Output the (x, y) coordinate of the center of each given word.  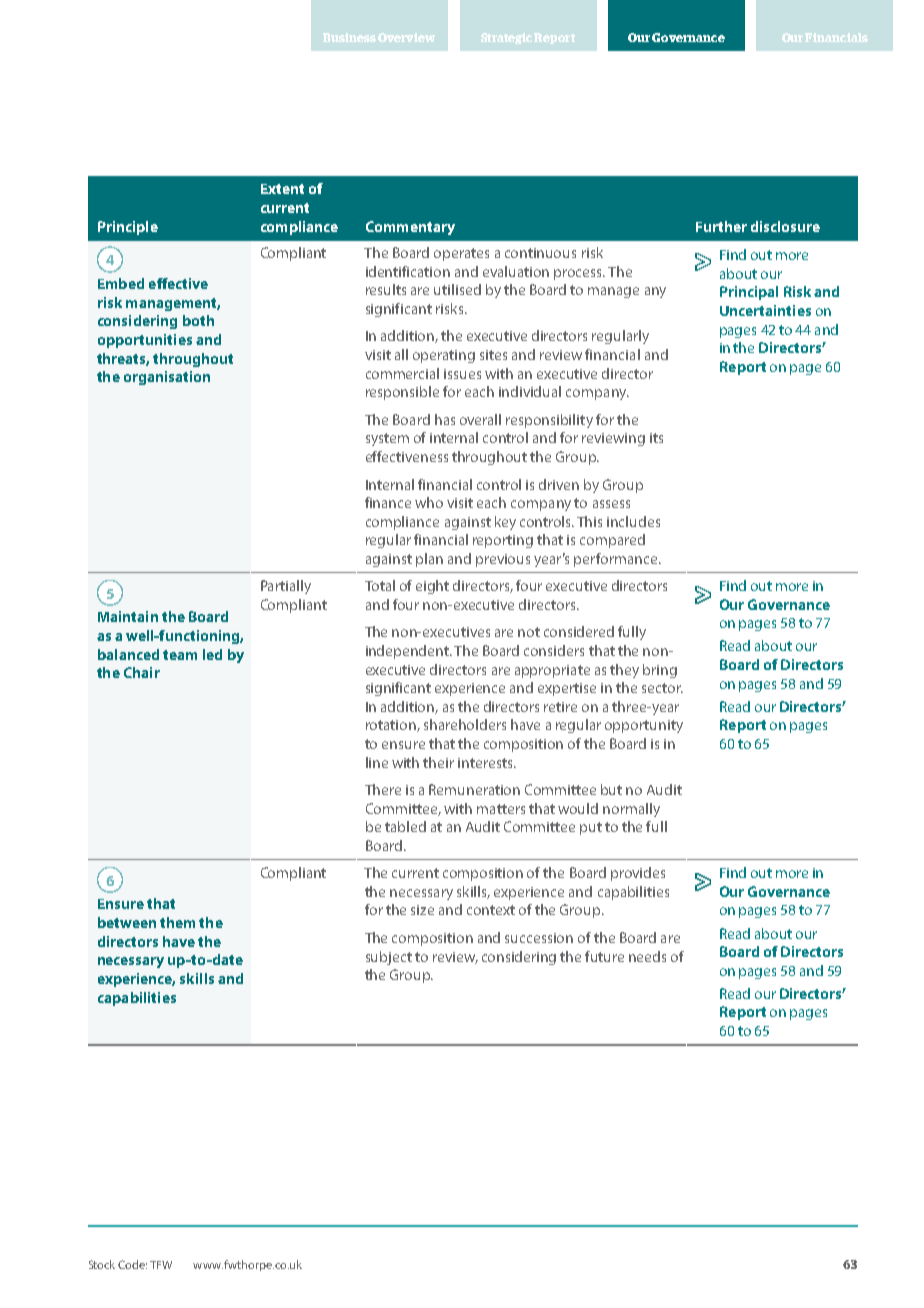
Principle (128, 228)
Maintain (128, 616)
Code (132, 1264)
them (177, 922)
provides (638, 874)
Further (721, 226)
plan (429, 560)
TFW (161, 1265)
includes (633, 521)
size (422, 910)
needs (647, 956)
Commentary (410, 228)
